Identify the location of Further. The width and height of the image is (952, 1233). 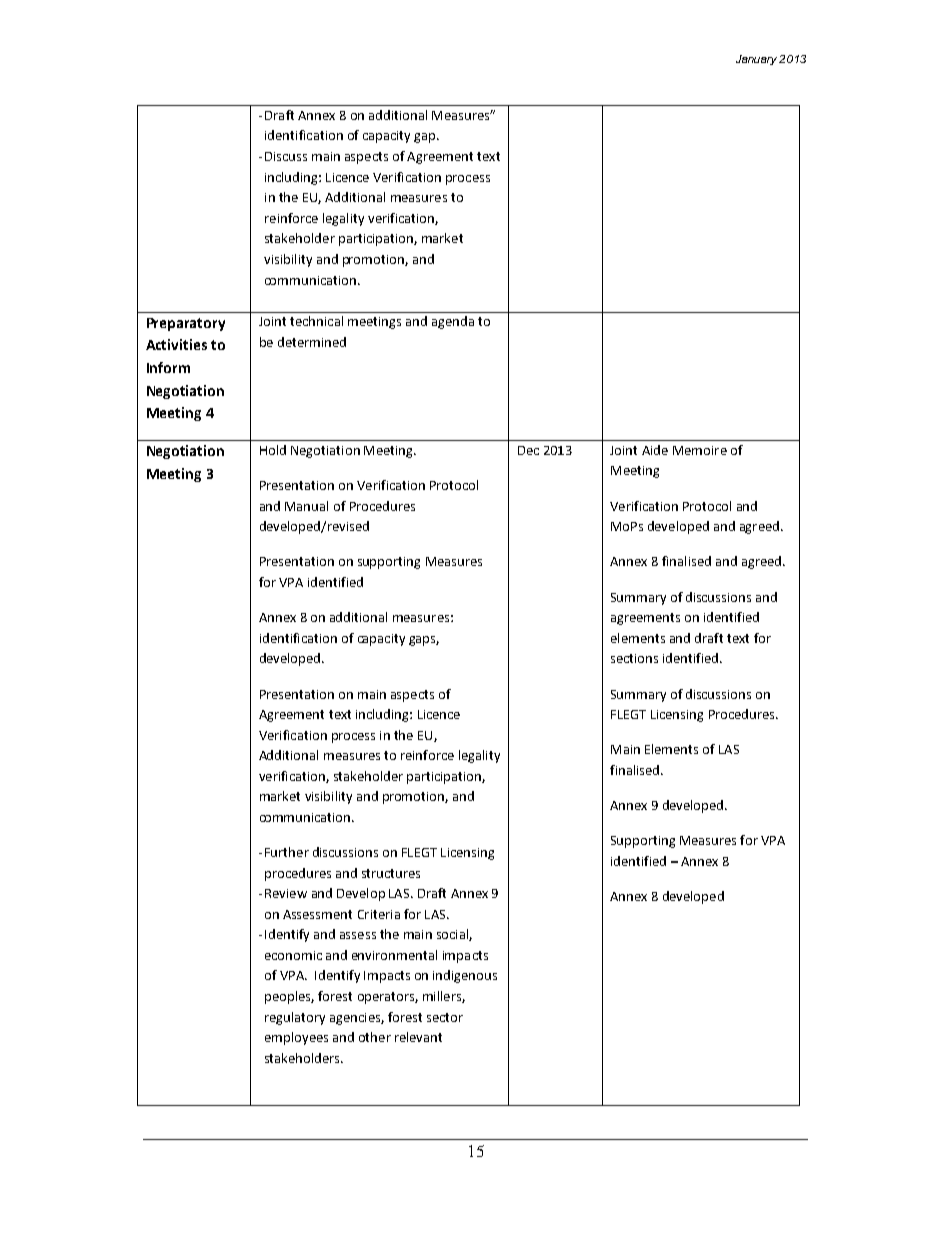
(287, 852).
